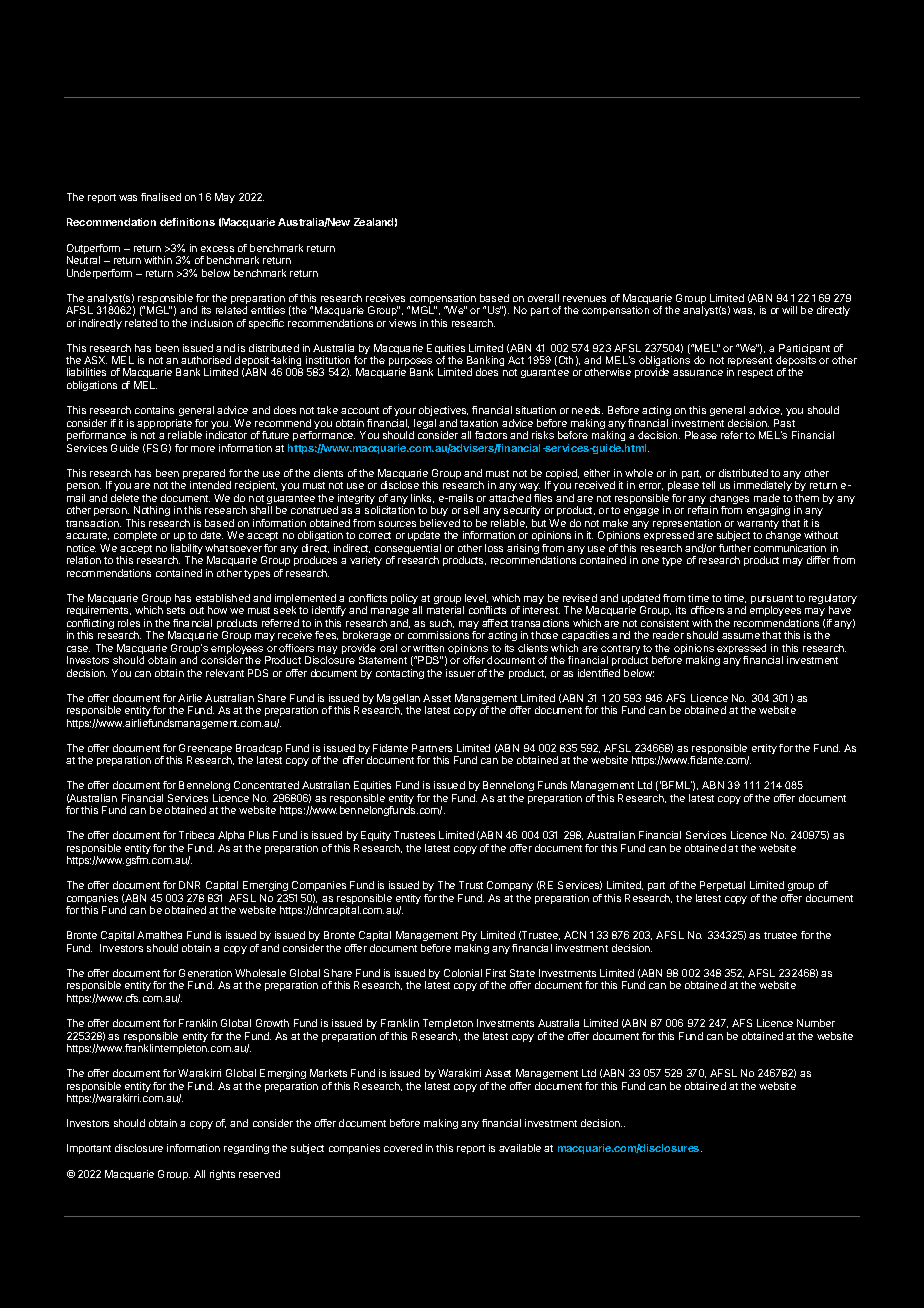 Image resolution: width=924 pixels, height=1308 pixels. What do you see at coordinates (222, 1175) in the document?
I see `rights` at bounding box center [222, 1175].
